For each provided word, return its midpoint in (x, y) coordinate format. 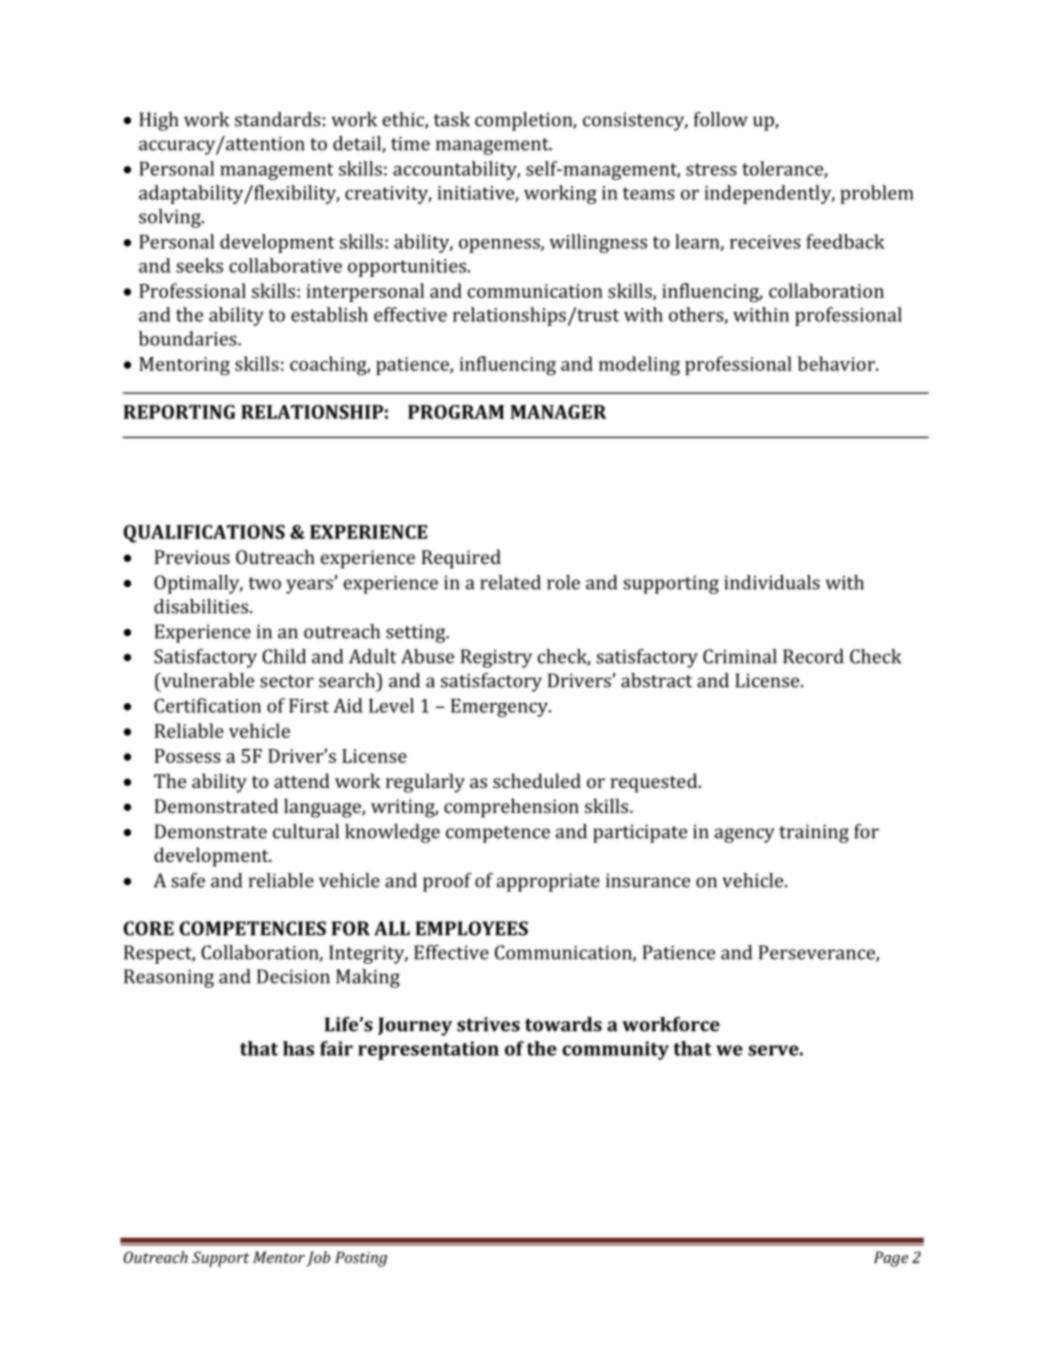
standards (278, 119)
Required (461, 559)
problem (877, 194)
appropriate (548, 882)
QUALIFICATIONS (204, 534)
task (452, 119)
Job (318, 1258)
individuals (772, 582)
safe (188, 880)
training (814, 833)
